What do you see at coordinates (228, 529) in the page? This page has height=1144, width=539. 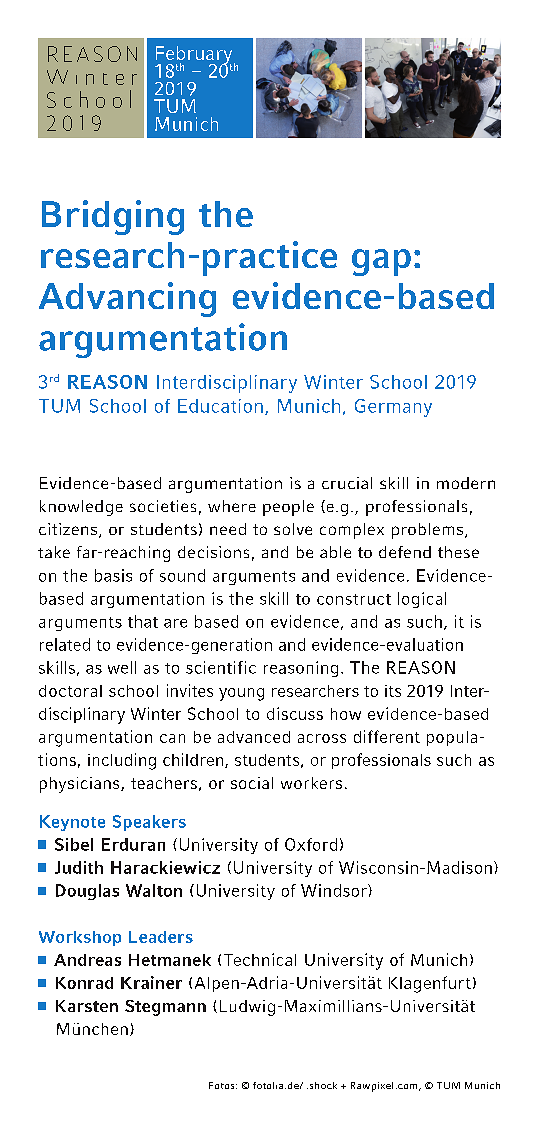 I see `need` at bounding box center [228, 529].
